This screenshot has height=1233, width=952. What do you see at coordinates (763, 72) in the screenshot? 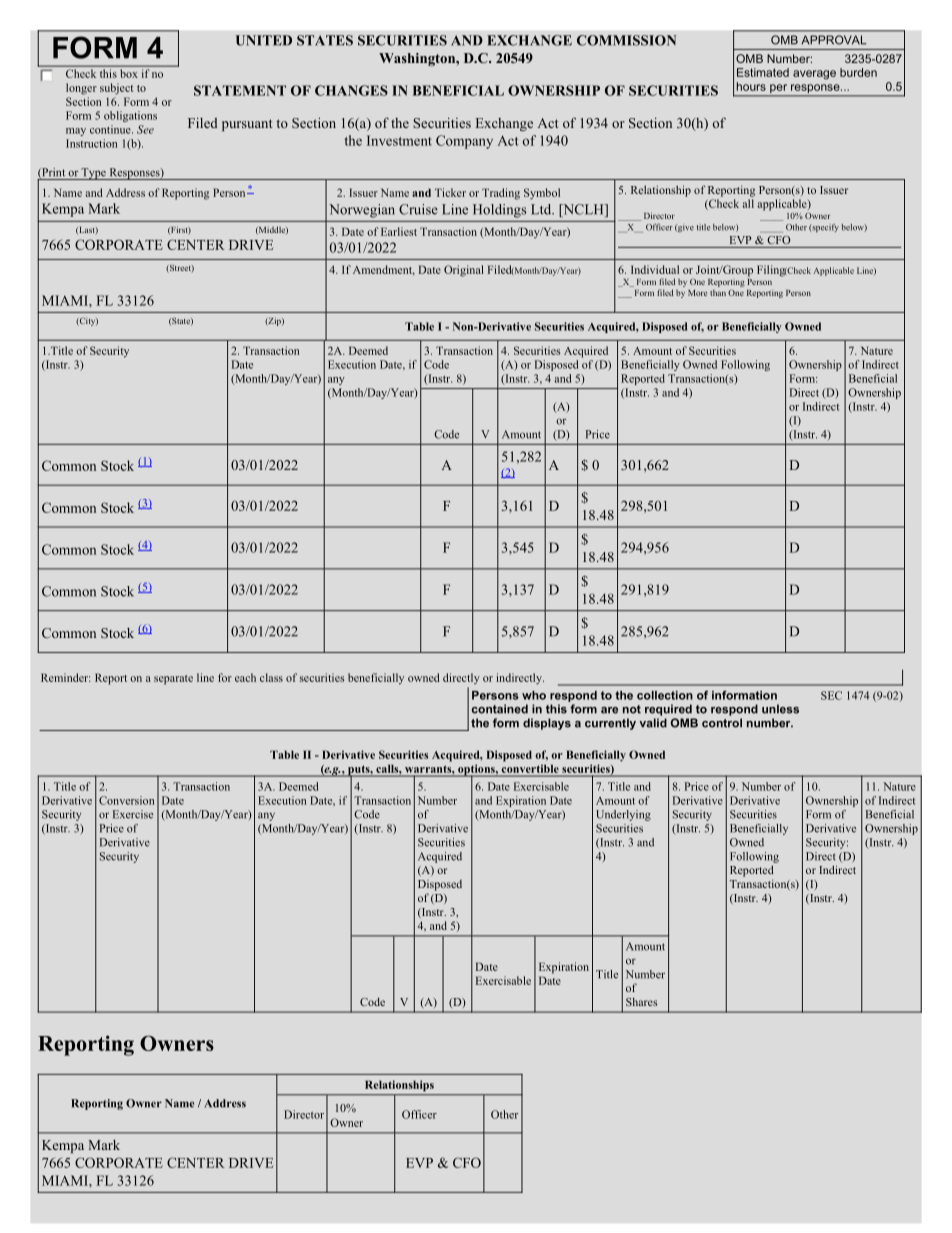
I see `Estimated` at bounding box center [763, 72].
